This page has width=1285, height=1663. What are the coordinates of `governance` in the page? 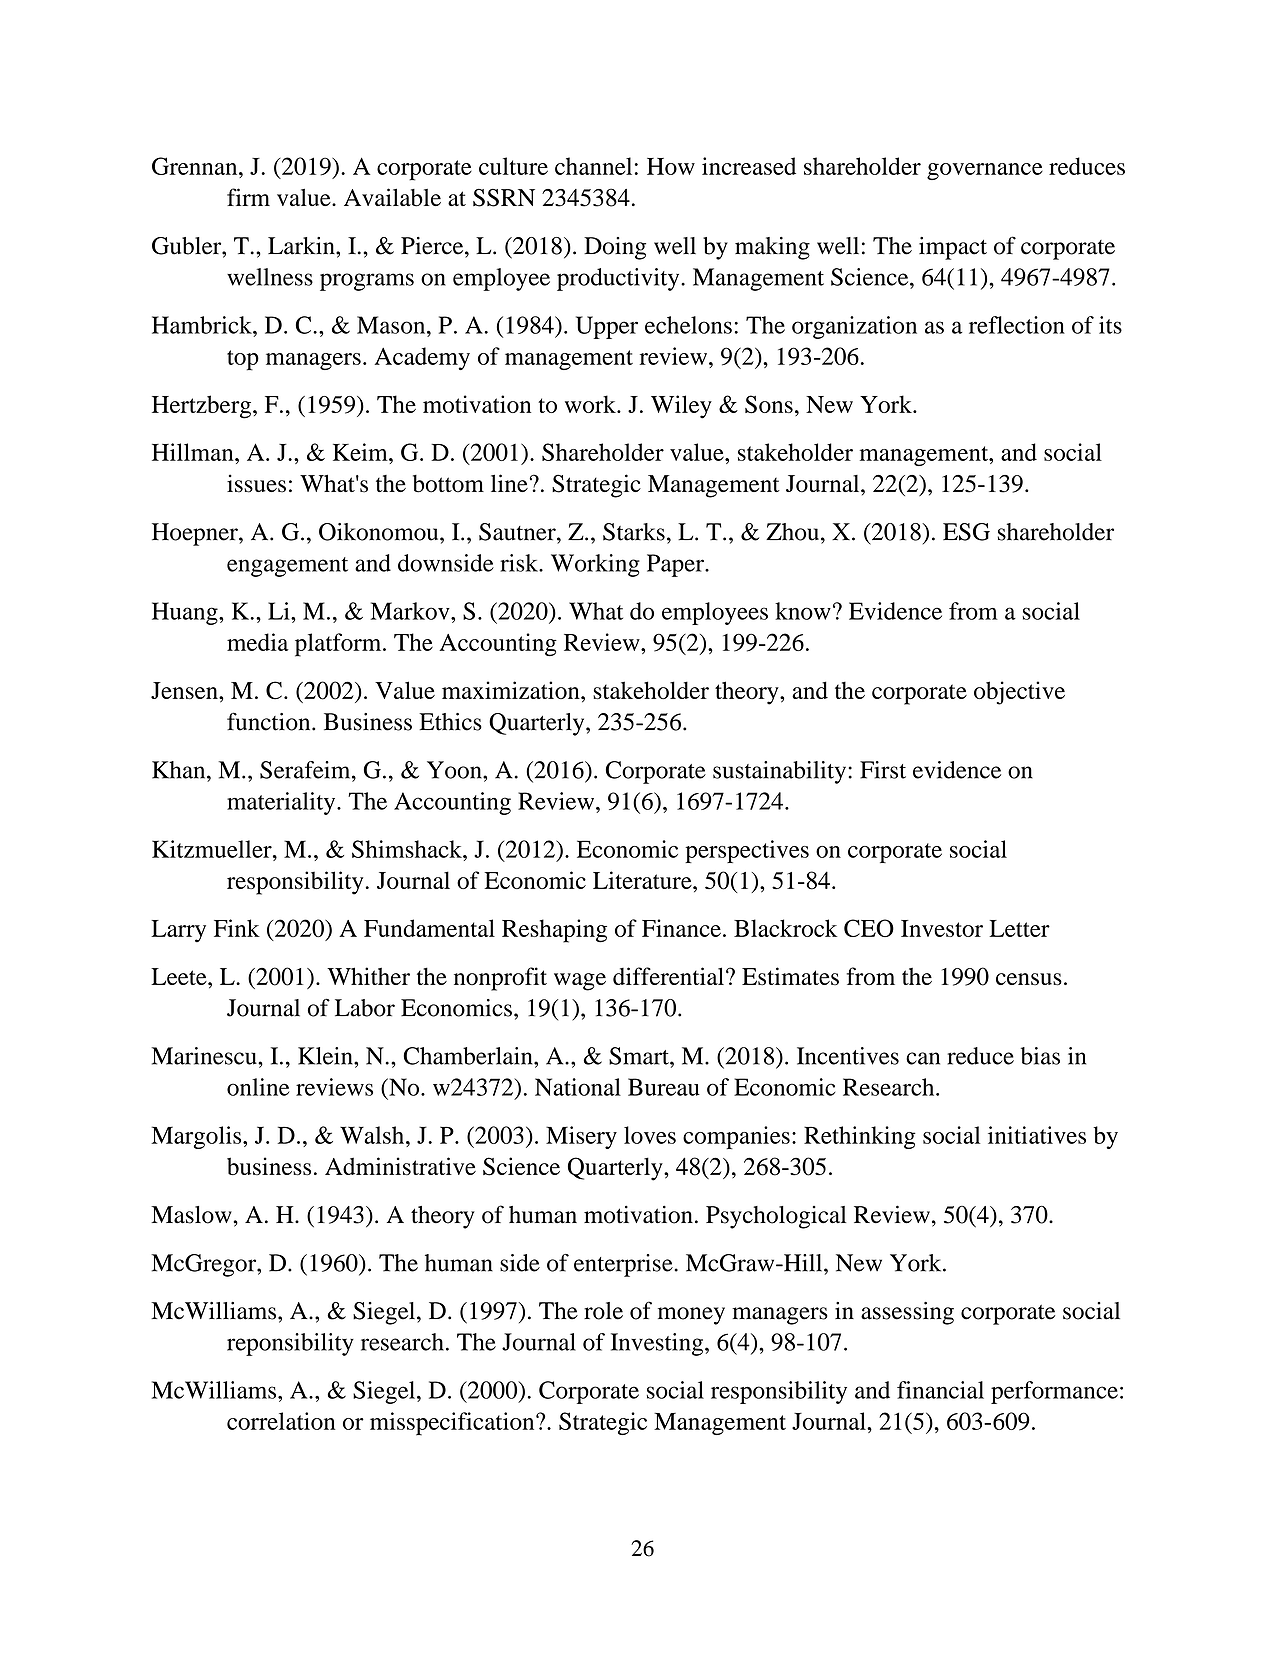 It's located at (985, 171).
